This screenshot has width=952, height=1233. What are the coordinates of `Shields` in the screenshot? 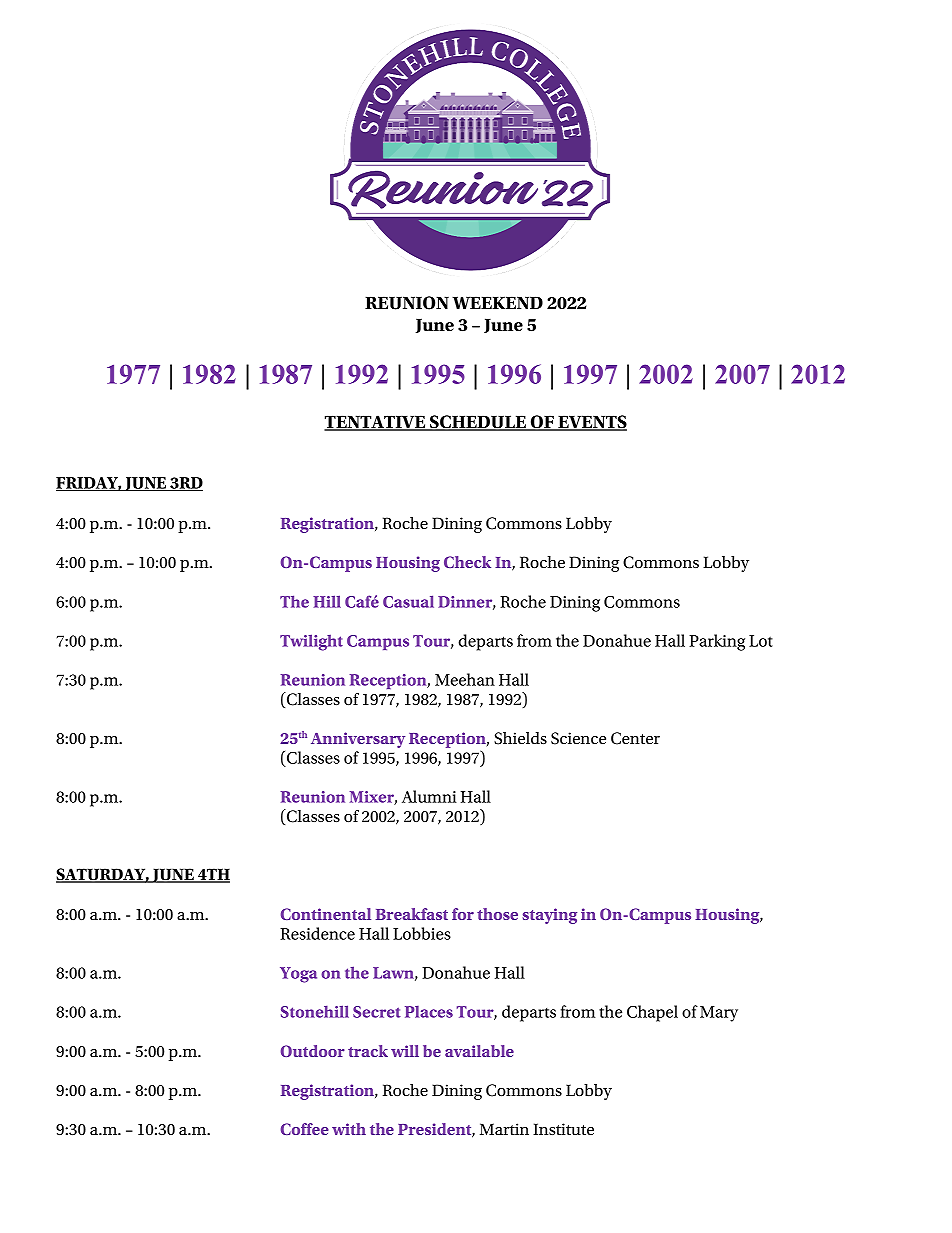 It's located at (520, 738).
